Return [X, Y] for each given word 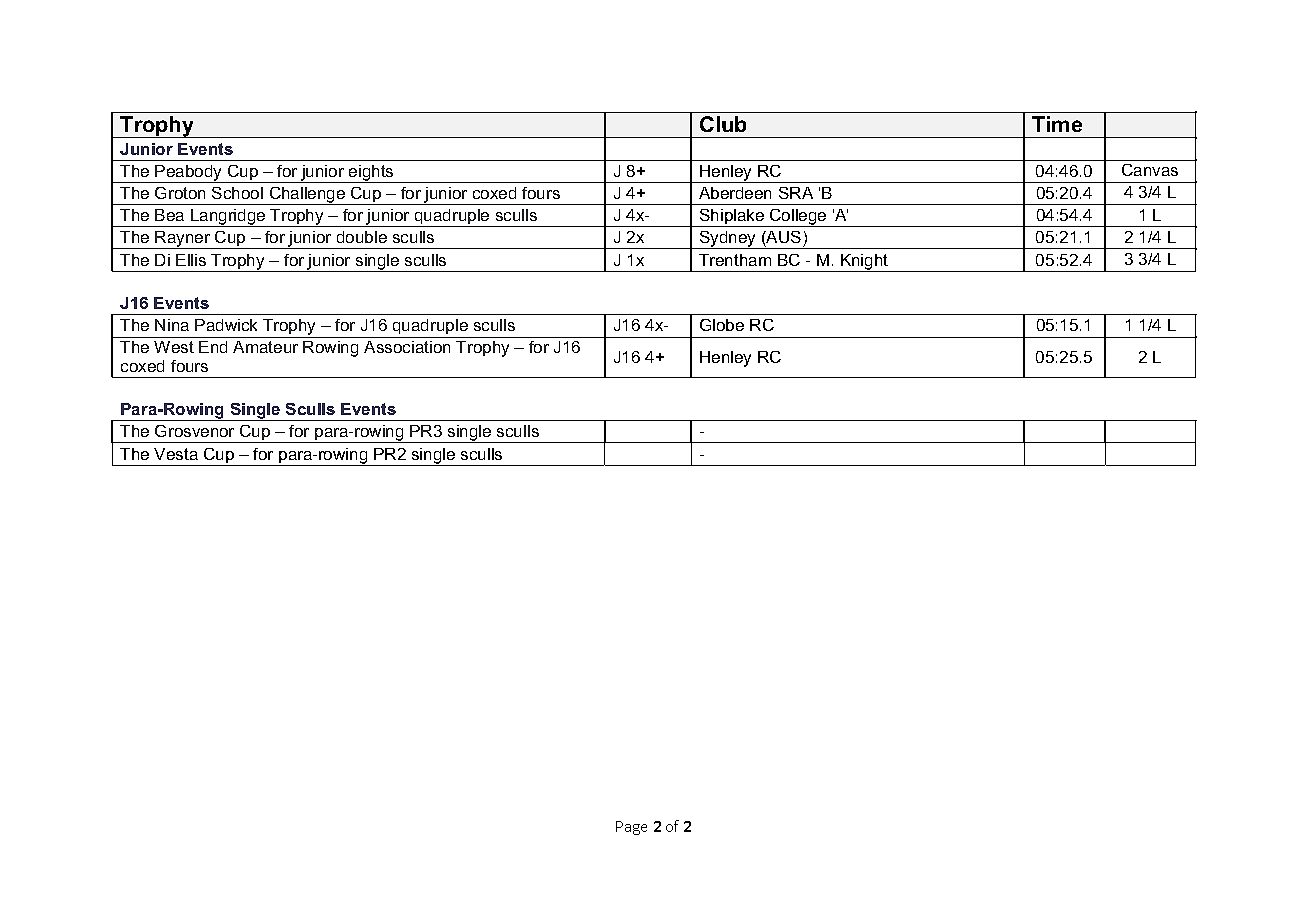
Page [631, 828]
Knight [865, 263]
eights [371, 174]
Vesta [176, 454]
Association [407, 347]
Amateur [265, 347]
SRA [796, 193]
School [237, 193]
